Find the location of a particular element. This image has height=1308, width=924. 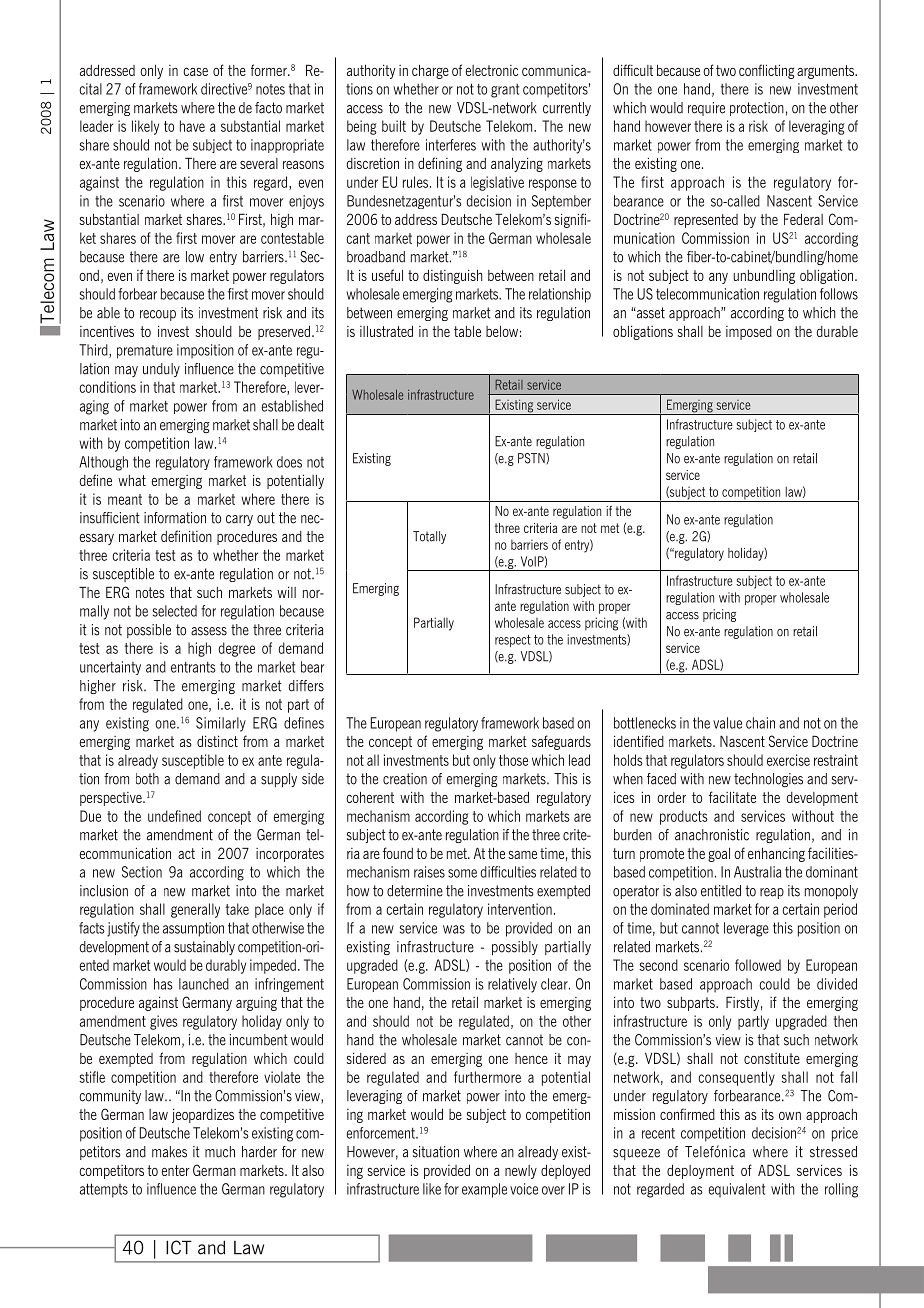

example is located at coordinates (484, 1190).
